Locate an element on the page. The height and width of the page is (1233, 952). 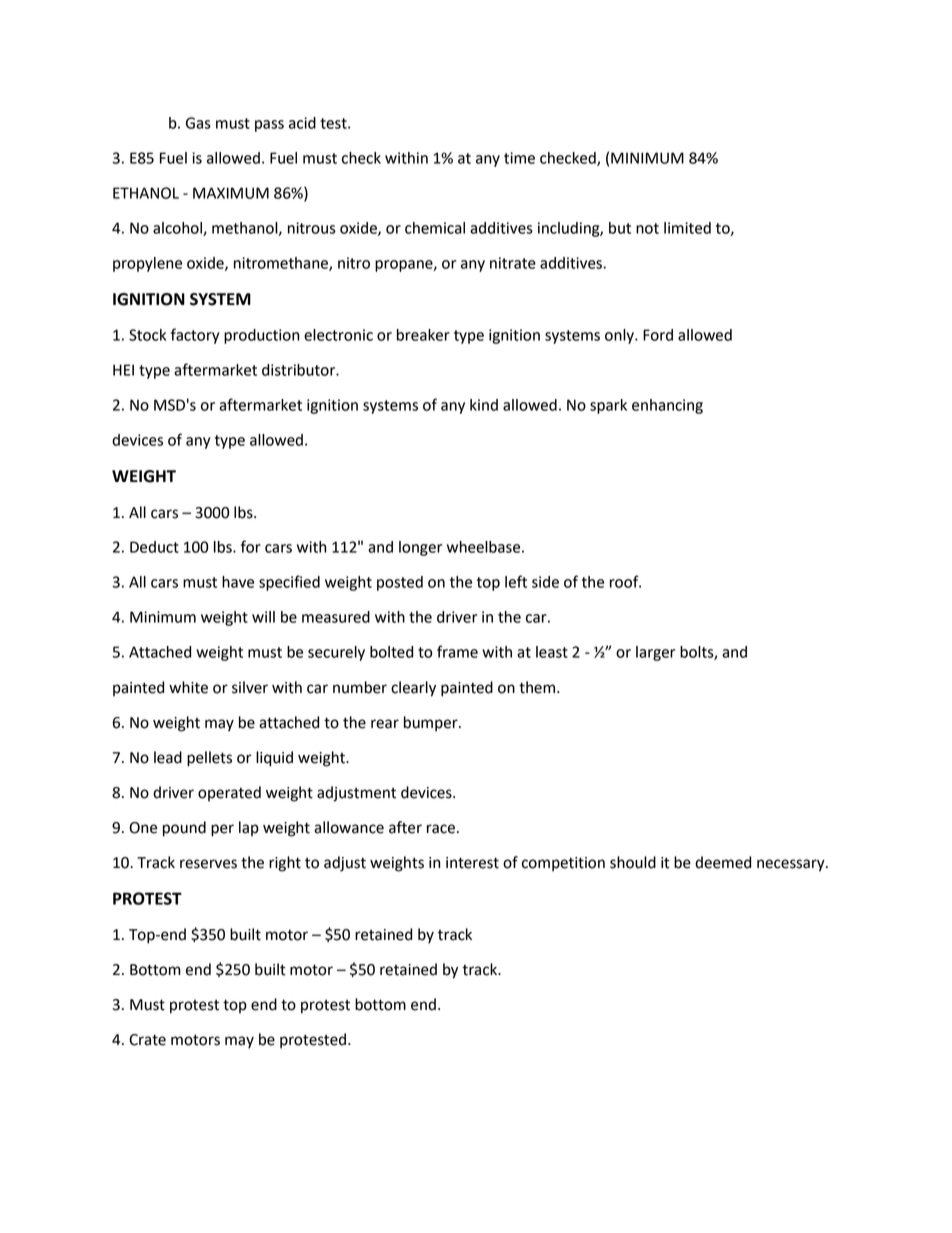
Gas is located at coordinates (198, 123).
